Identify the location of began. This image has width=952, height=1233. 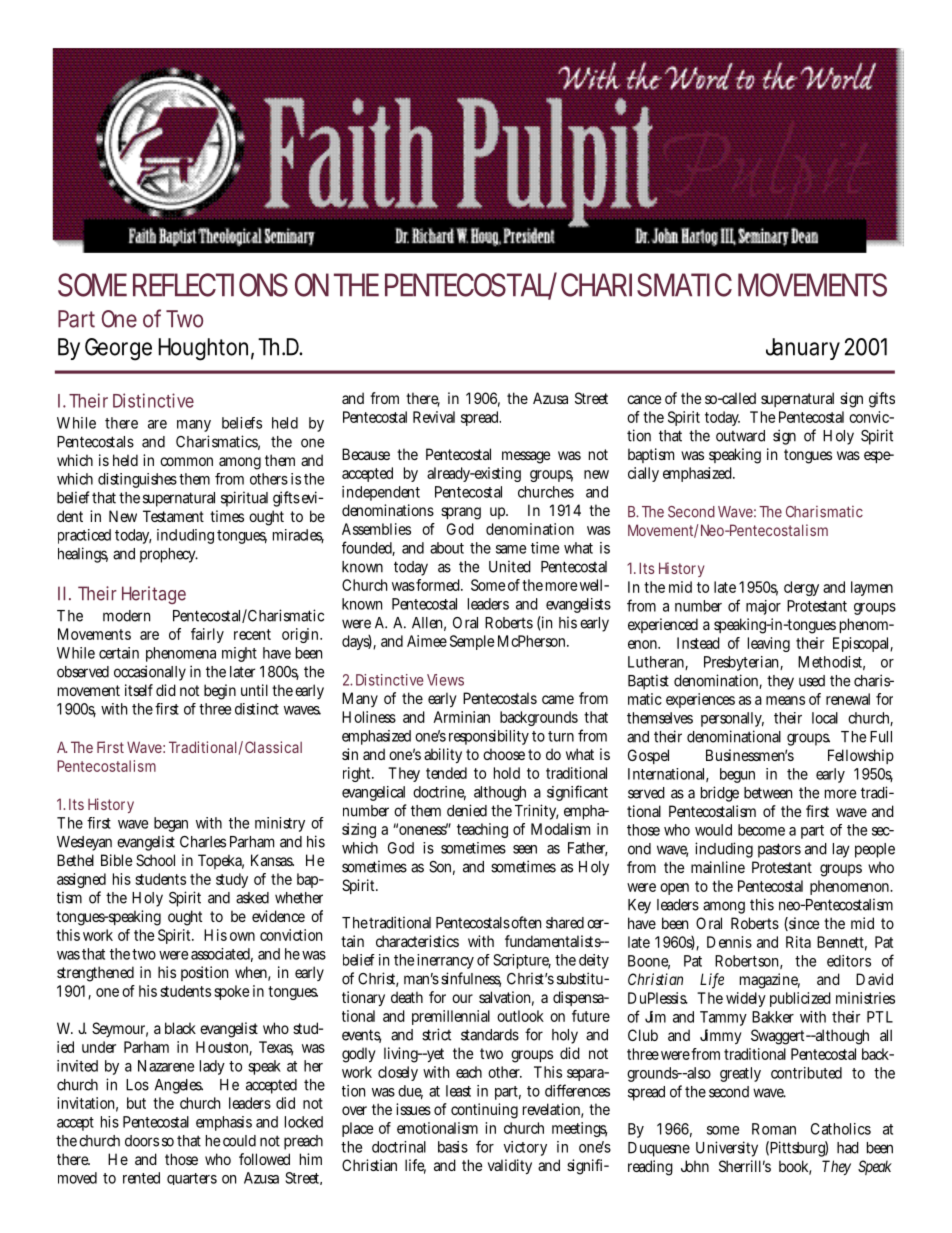
(171, 824).
